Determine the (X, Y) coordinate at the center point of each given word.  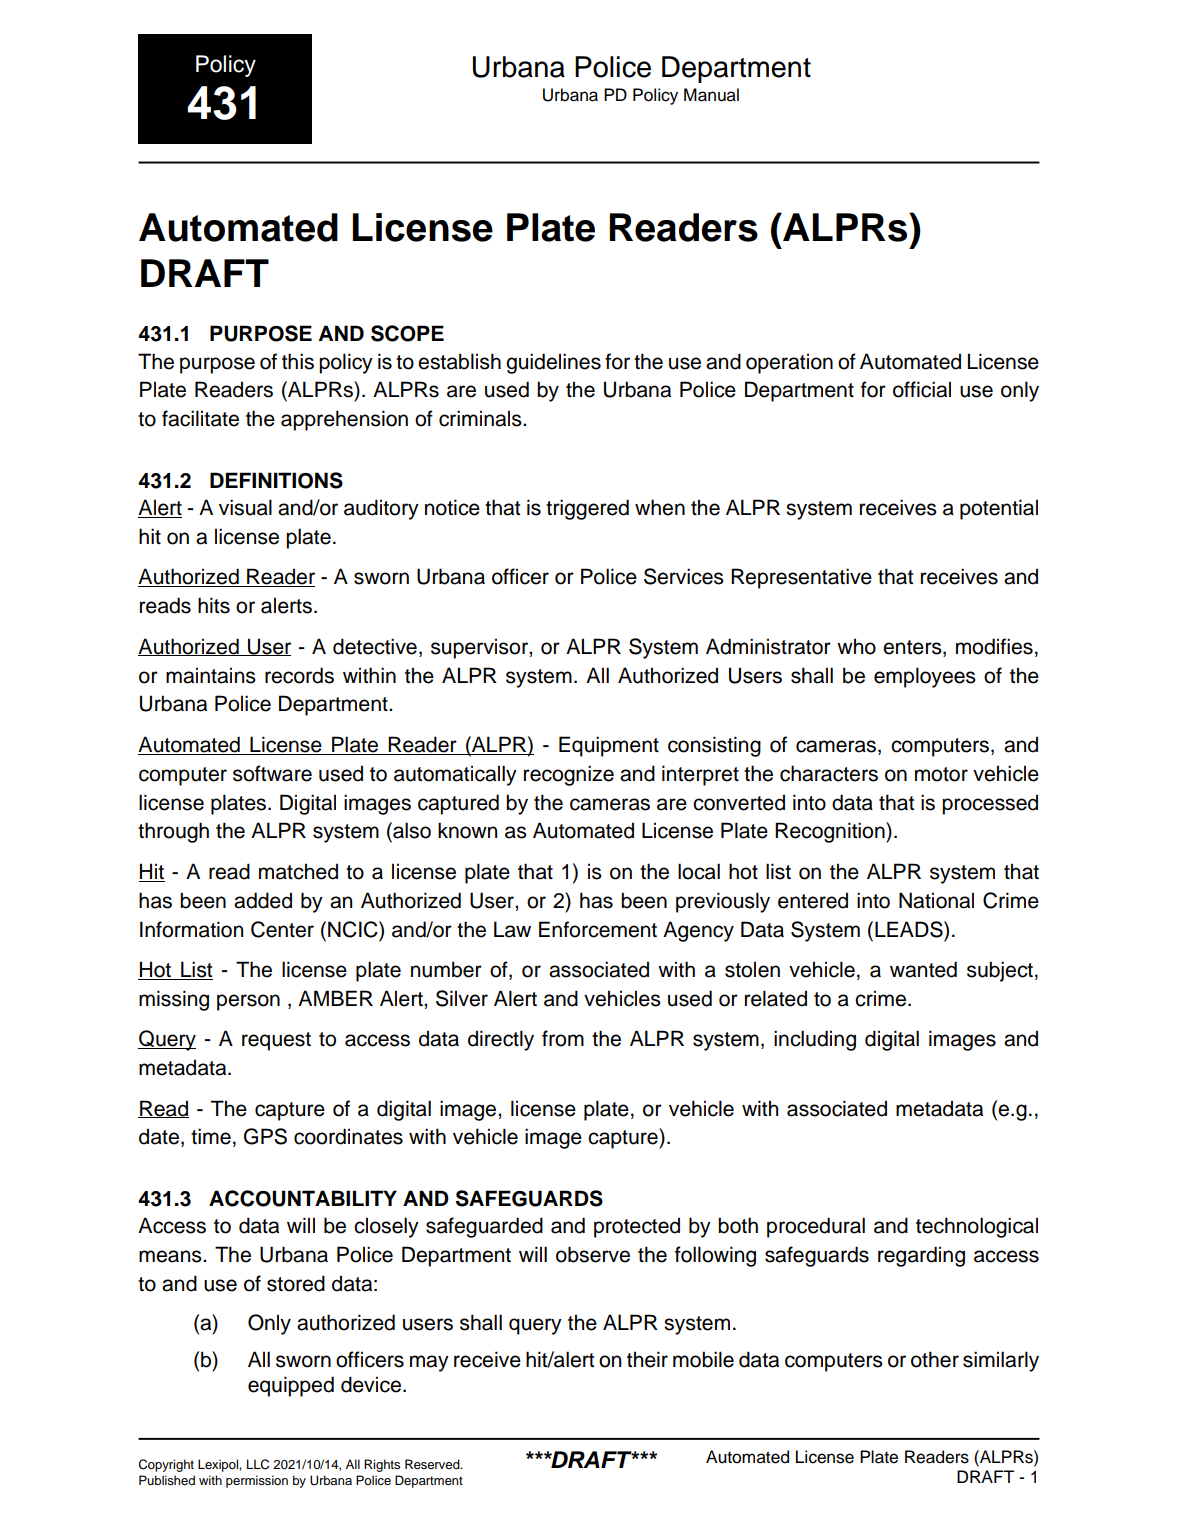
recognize (569, 775)
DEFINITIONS (276, 480)
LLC (258, 1464)
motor (941, 774)
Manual (711, 95)
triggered (587, 509)
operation (789, 363)
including (815, 1040)
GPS (265, 1136)
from (563, 1038)
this (298, 361)
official (922, 389)
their (647, 1359)
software (272, 773)
